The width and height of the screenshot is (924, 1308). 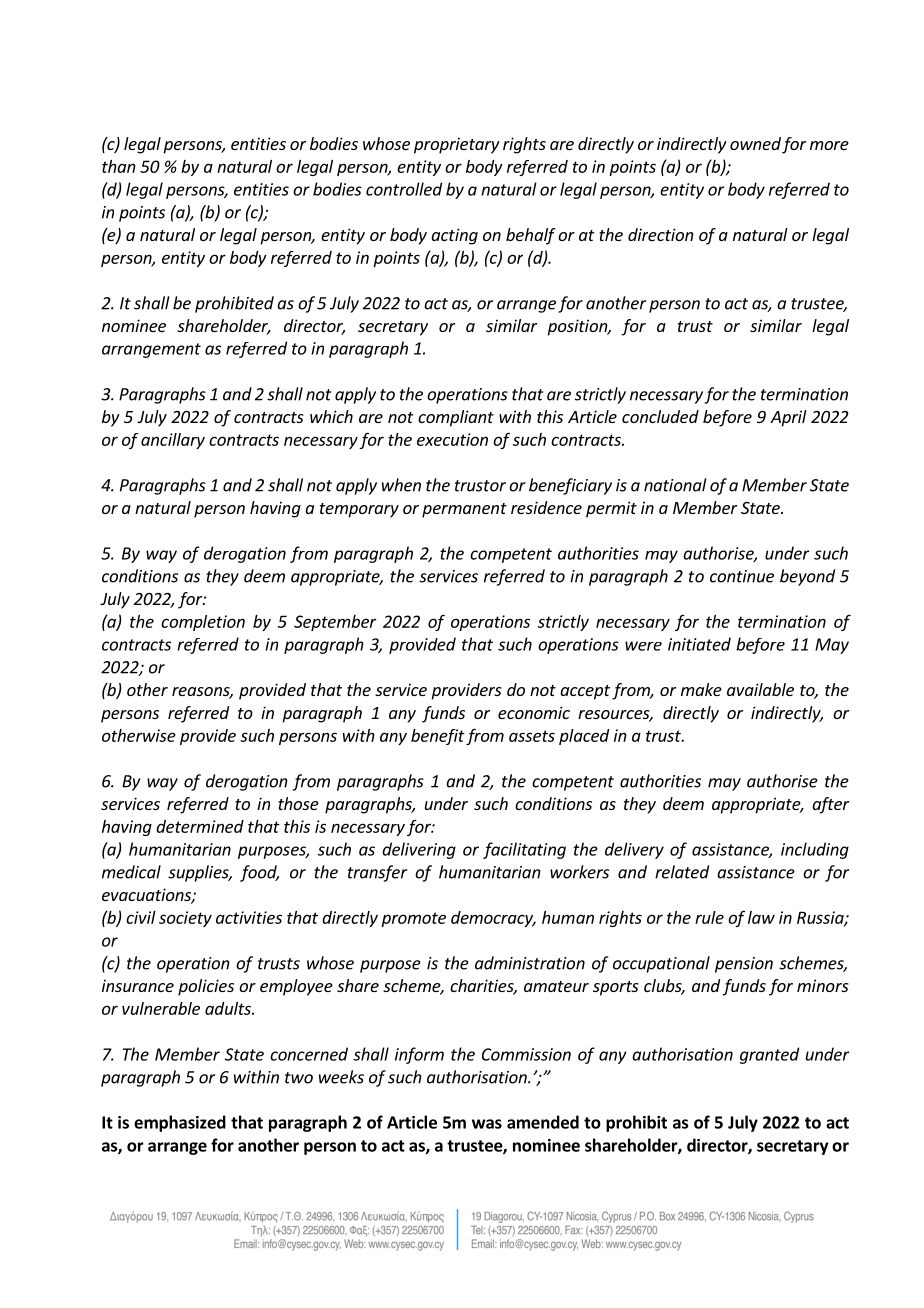 What do you see at coordinates (119, 166) in the screenshot?
I see `than` at bounding box center [119, 166].
